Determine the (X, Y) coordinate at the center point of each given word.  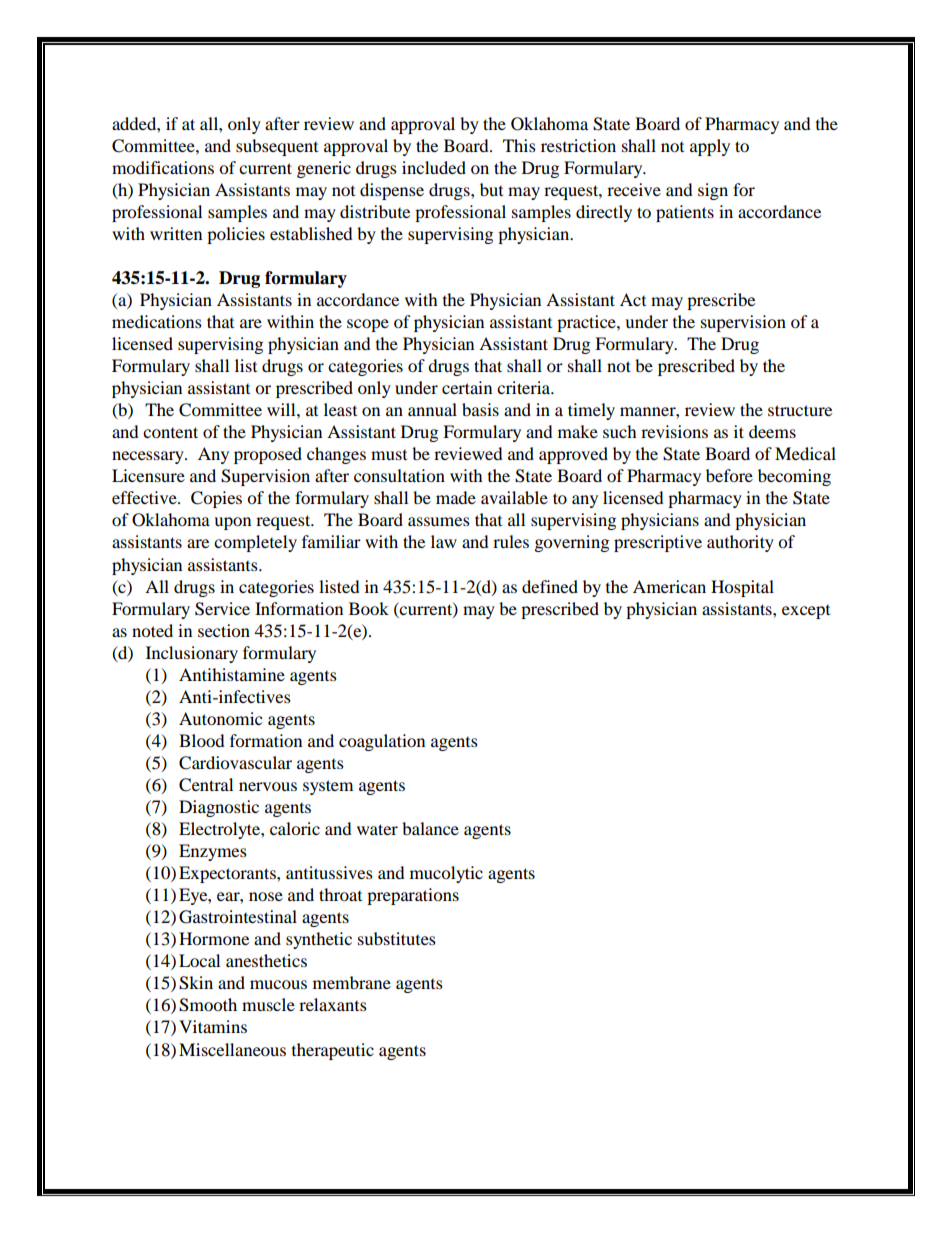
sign (713, 191)
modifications (163, 167)
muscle (268, 1004)
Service (222, 609)
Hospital (742, 588)
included (434, 167)
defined (550, 586)
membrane (352, 982)
